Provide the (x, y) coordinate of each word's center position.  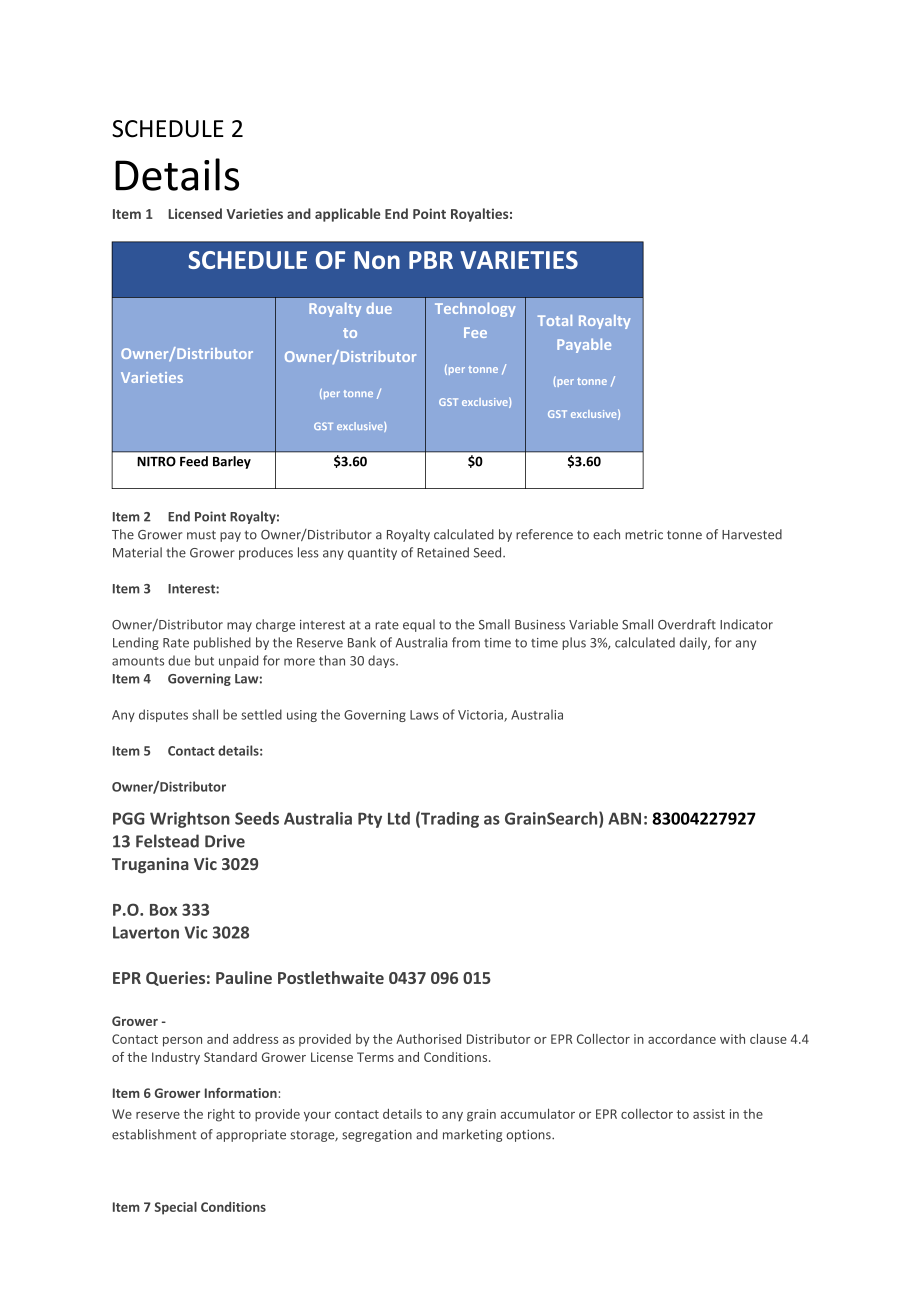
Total (555, 320)
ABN (624, 818)
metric (644, 534)
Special (175, 1208)
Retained (443, 552)
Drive (225, 841)
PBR (431, 260)
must (201, 535)
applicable (348, 215)
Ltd (399, 818)
